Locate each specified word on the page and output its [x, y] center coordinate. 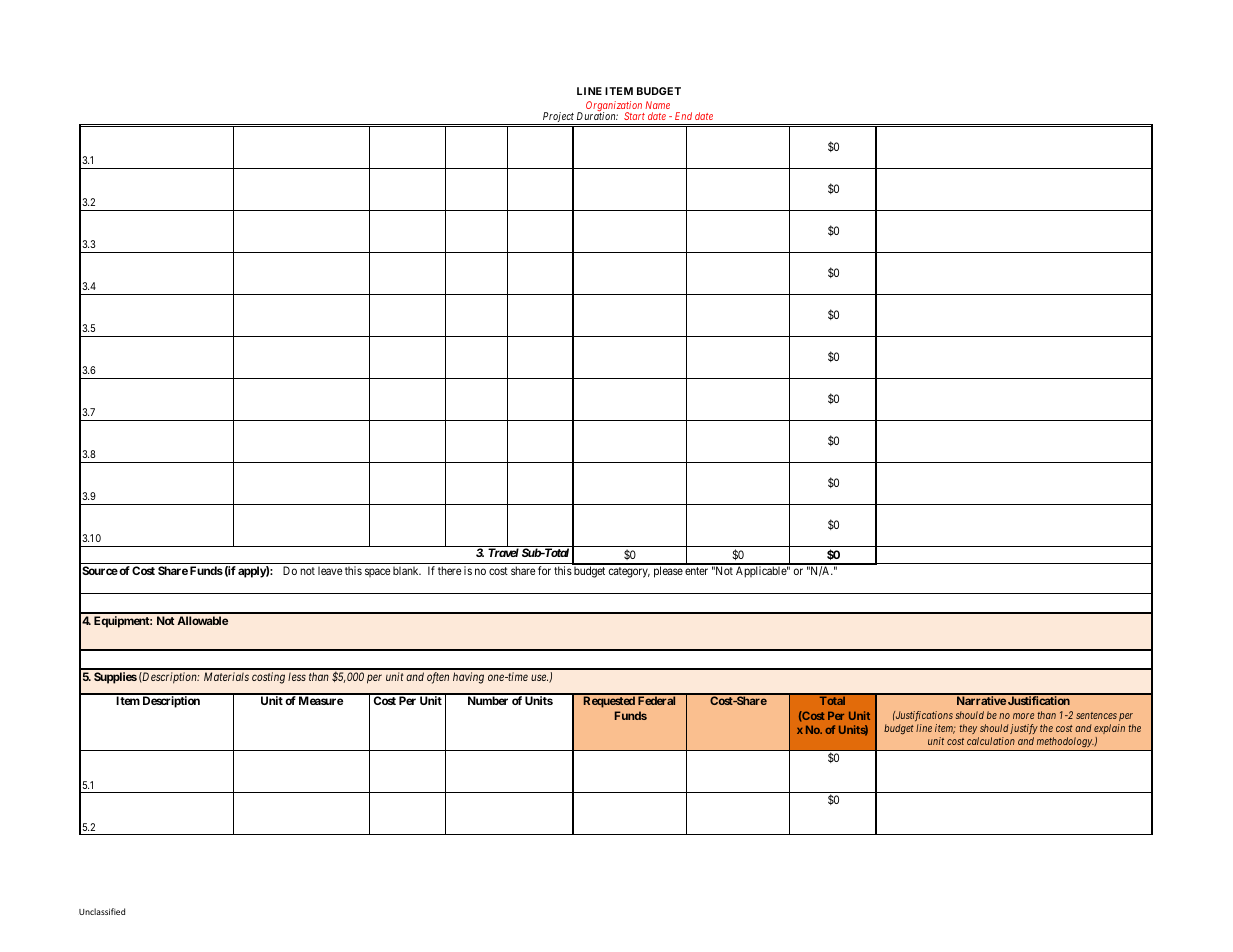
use [539, 677]
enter [696, 571]
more [1023, 716]
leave [330, 571]
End [683, 116]
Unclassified [102, 911]
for [544, 570]
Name [657, 105]
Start [634, 116]
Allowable [202, 620]
